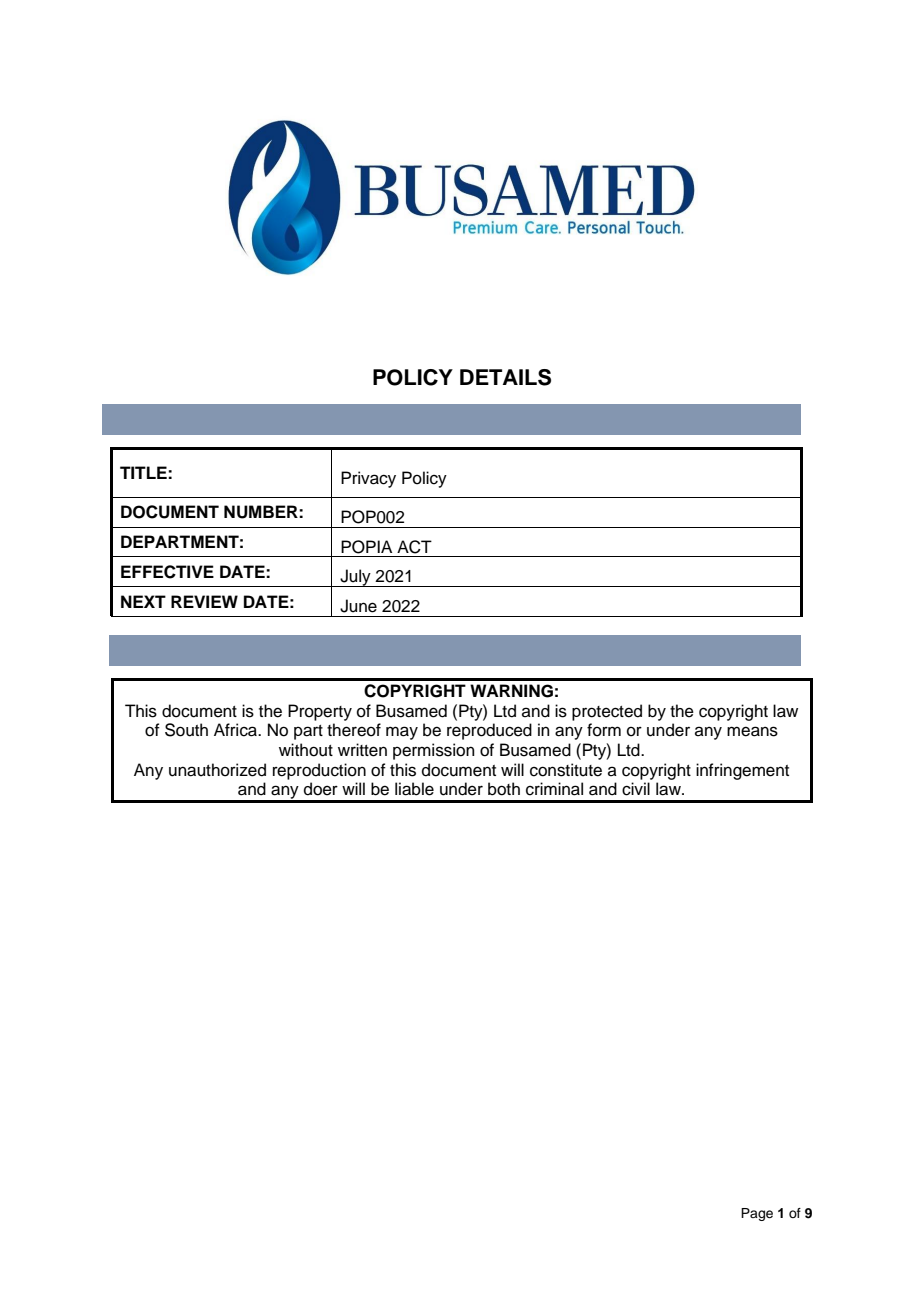 This page has width=924, height=1308. I want to click on both, so click(504, 789).
